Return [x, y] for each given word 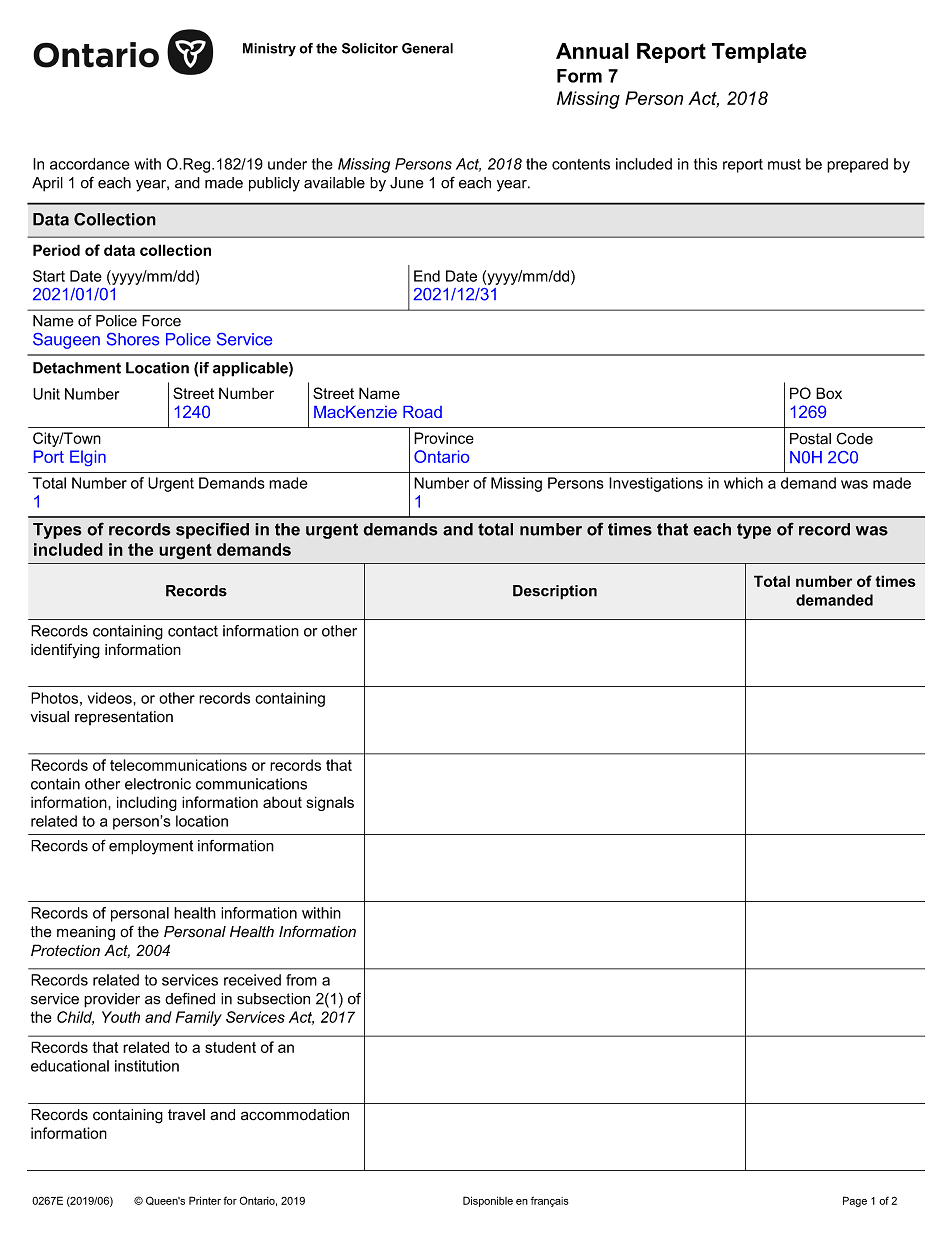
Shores [133, 339]
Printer [205, 1200]
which [743, 483]
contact [193, 631]
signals [330, 803]
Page [855, 1201]
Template [759, 53]
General [427, 48]
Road [422, 412]
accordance [90, 164]
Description [555, 592]
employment [151, 847]
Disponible [488, 1201]
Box [829, 393]
